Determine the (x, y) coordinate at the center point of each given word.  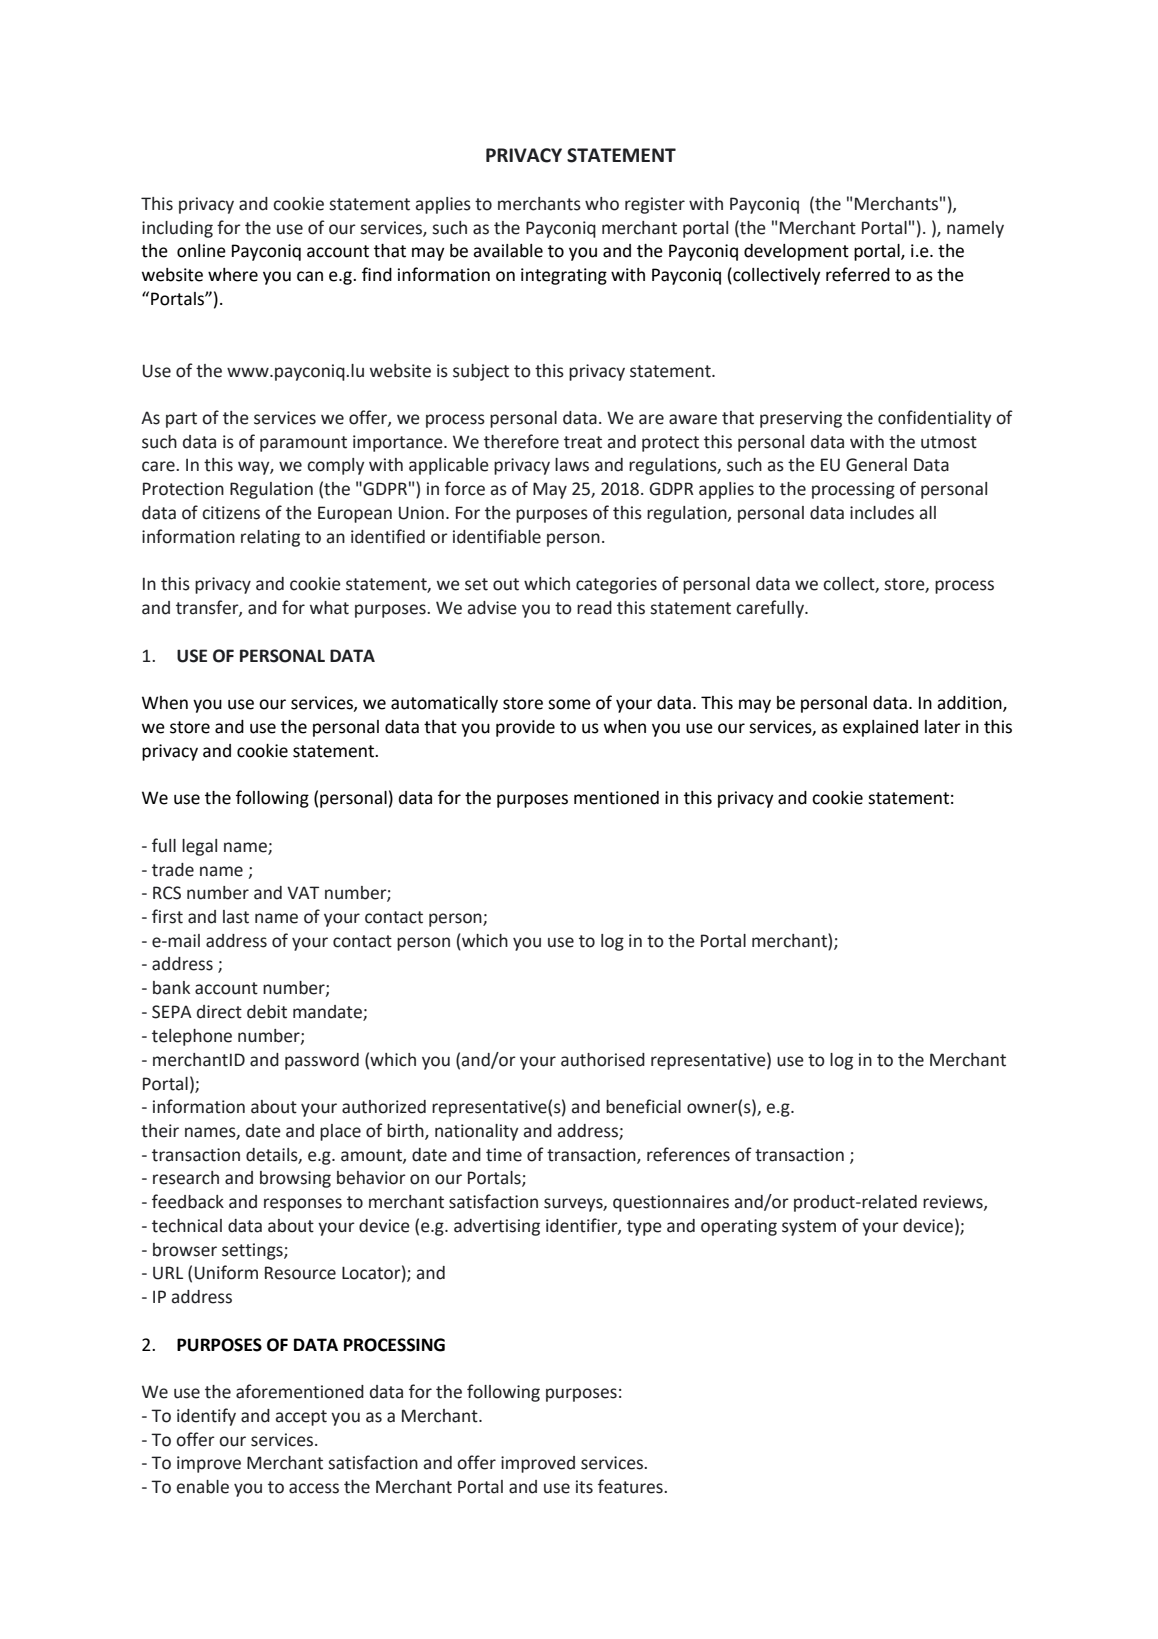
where (233, 275)
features (631, 1486)
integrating (564, 276)
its (584, 1487)
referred (858, 274)
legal (199, 847)
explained (880, 728)
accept (301, 1418)
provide (525, 728)
